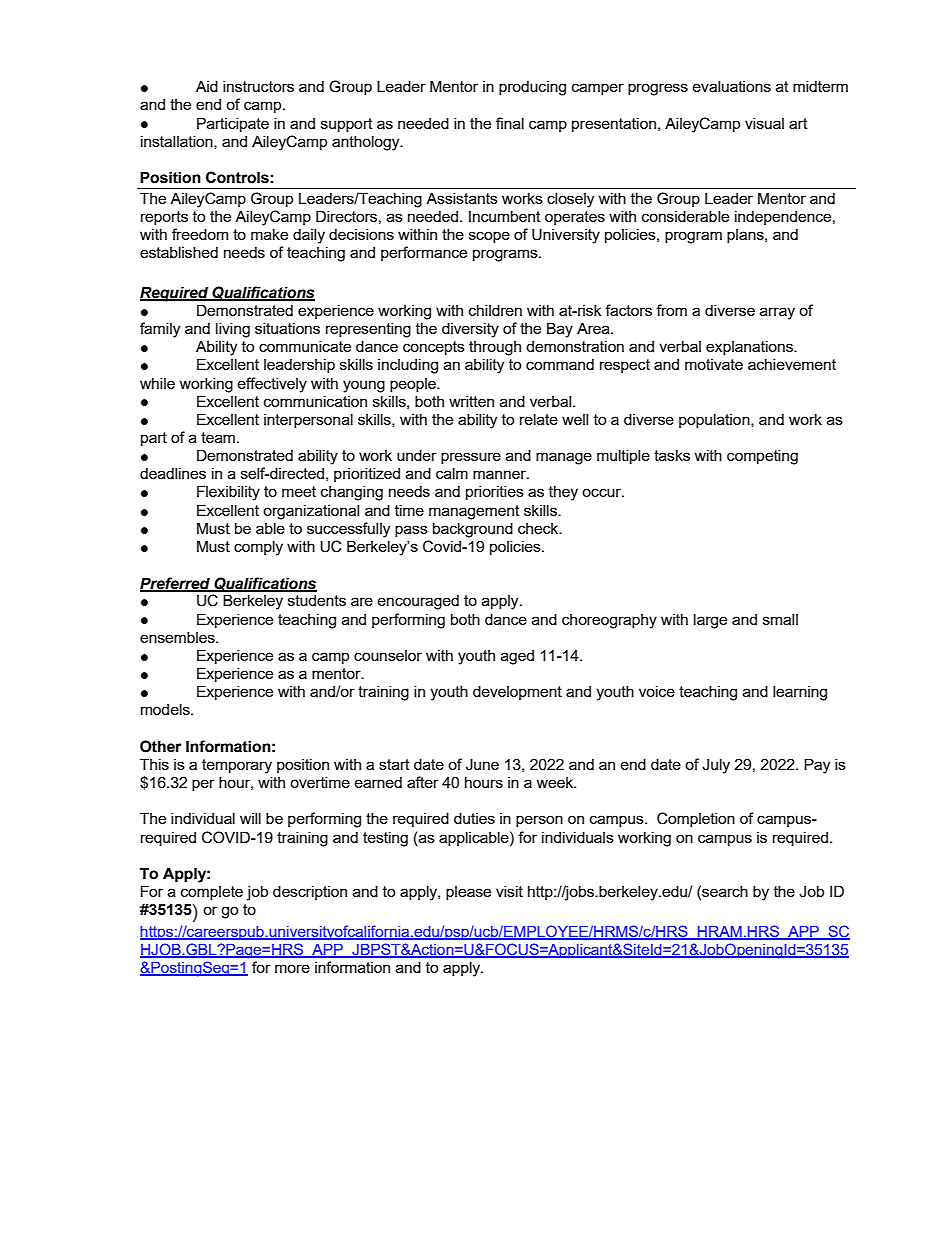 This page has width=952, height=1233. I want to click on instructors, so click(258, 86).
